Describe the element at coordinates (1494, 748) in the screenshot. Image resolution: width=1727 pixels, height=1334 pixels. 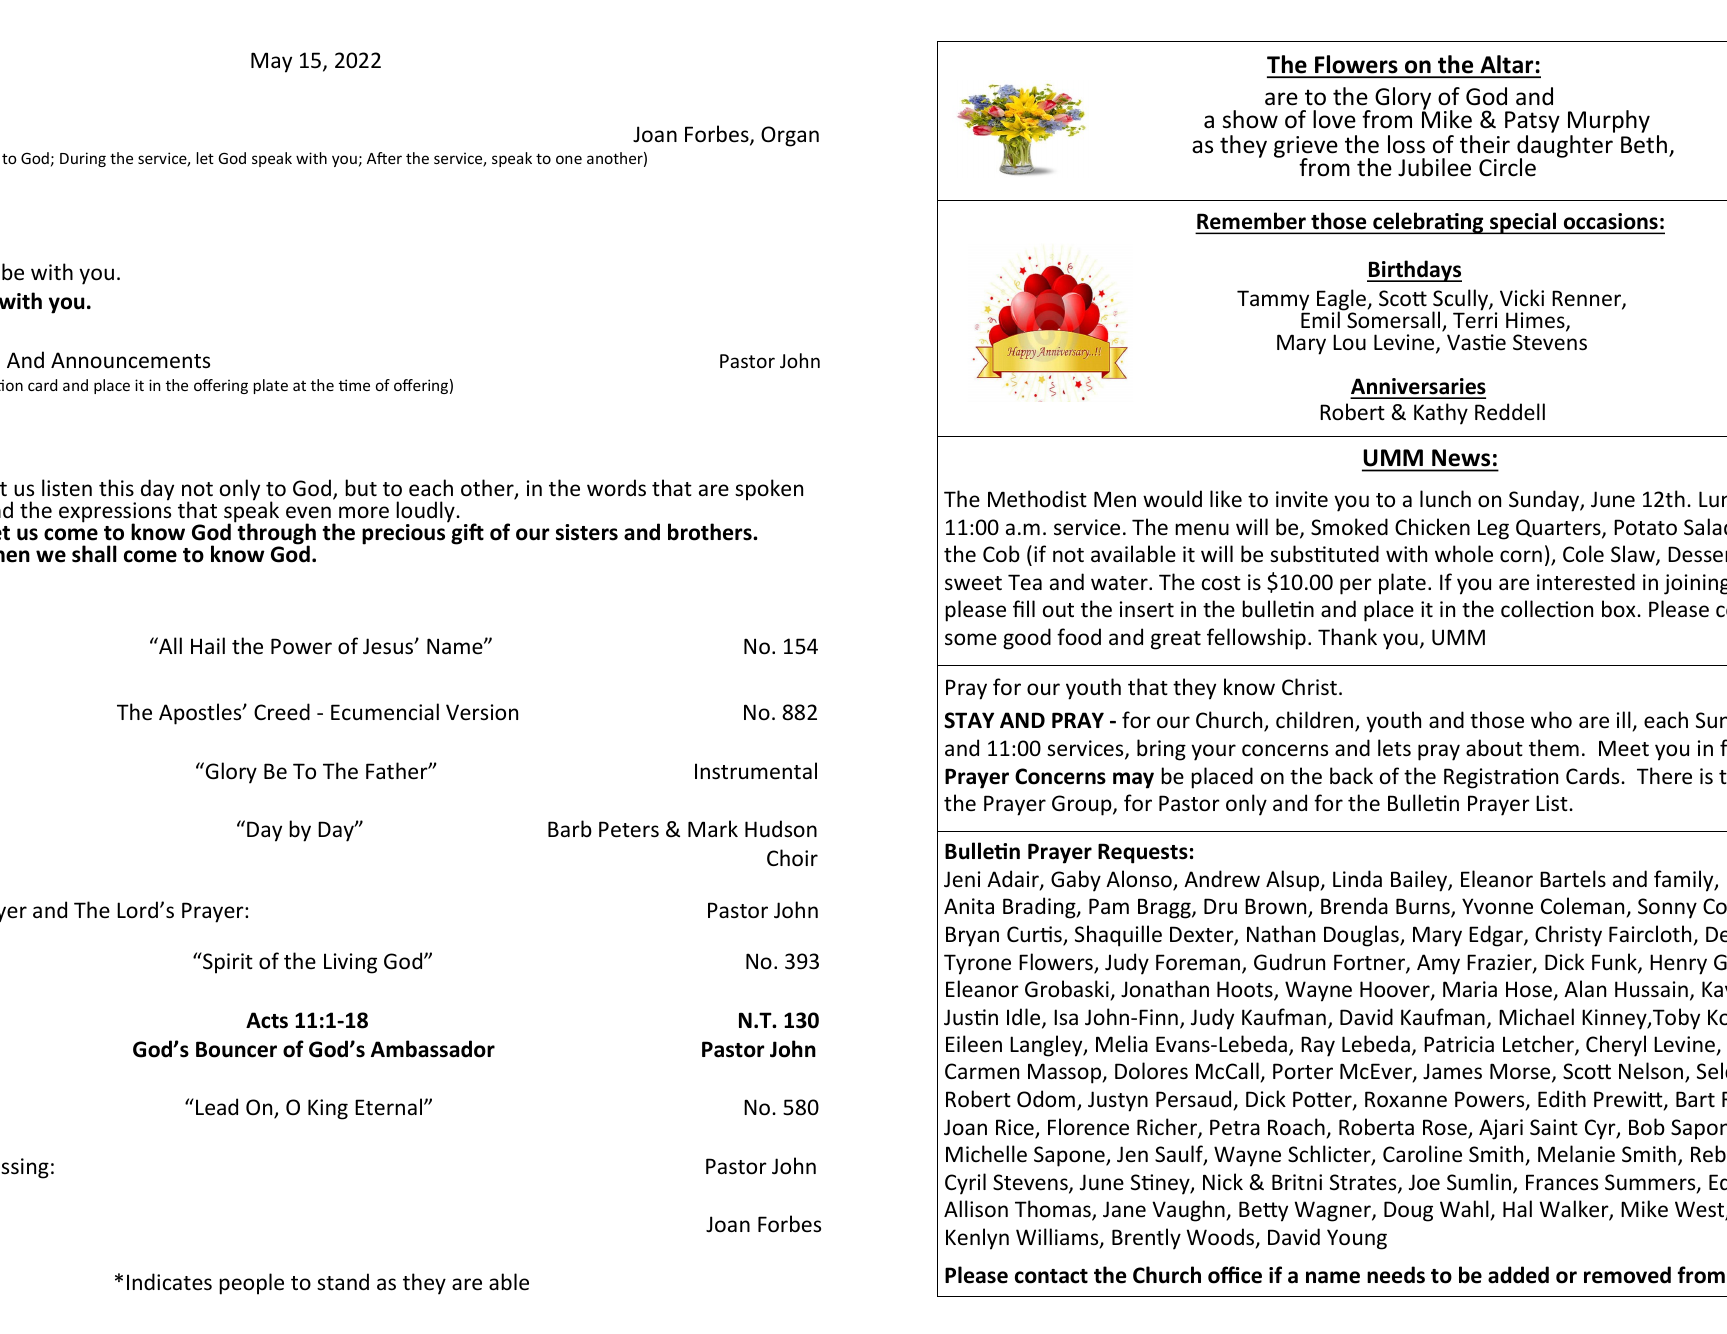
I see `about` at that location.
